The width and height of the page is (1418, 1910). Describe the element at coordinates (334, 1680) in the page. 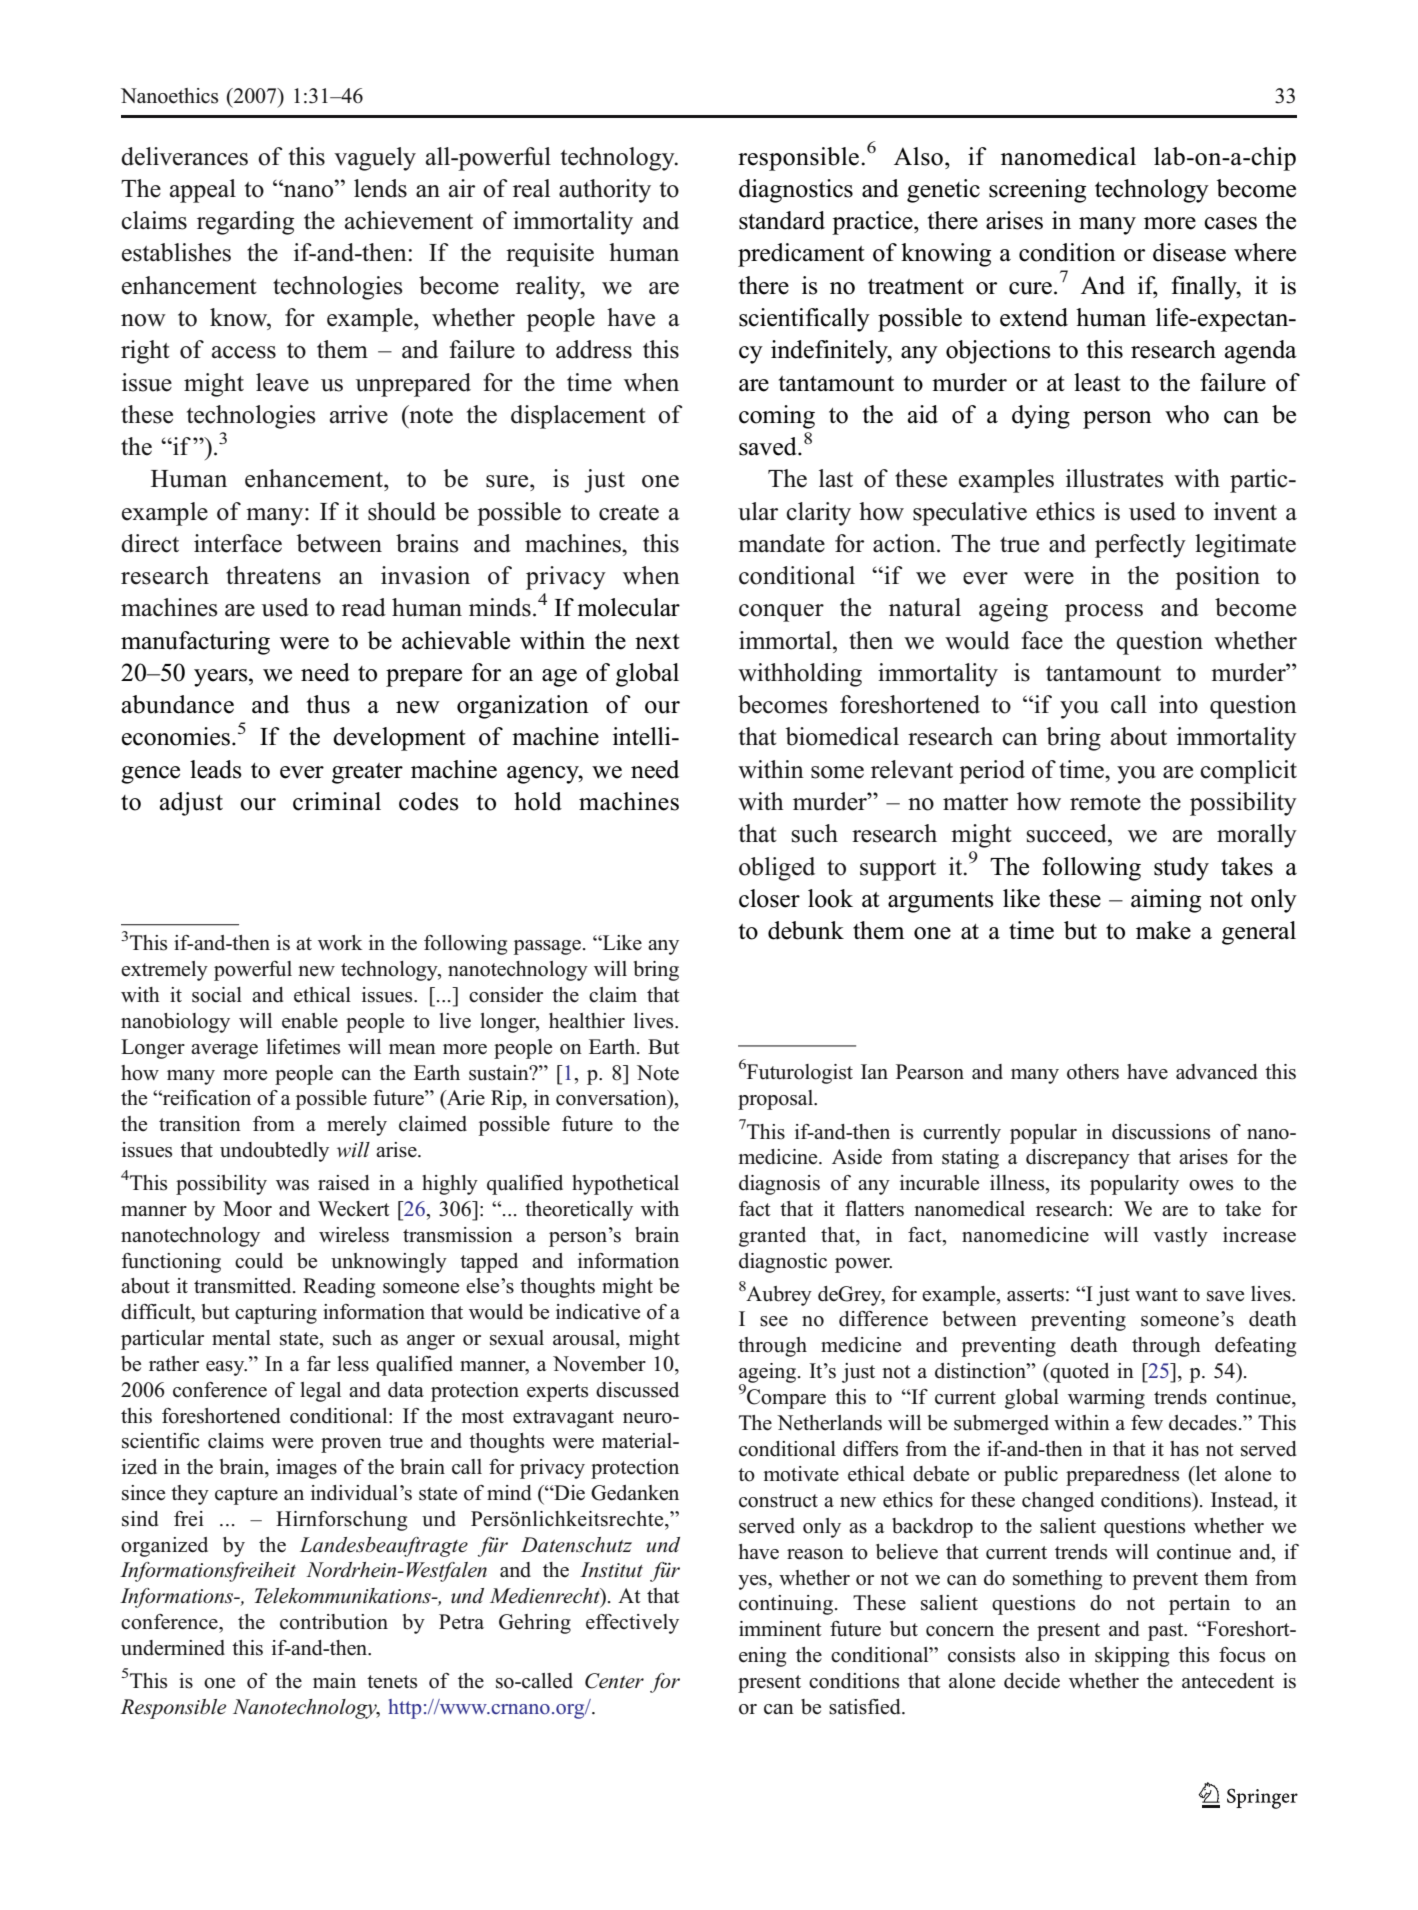

I see `main` at that location.
